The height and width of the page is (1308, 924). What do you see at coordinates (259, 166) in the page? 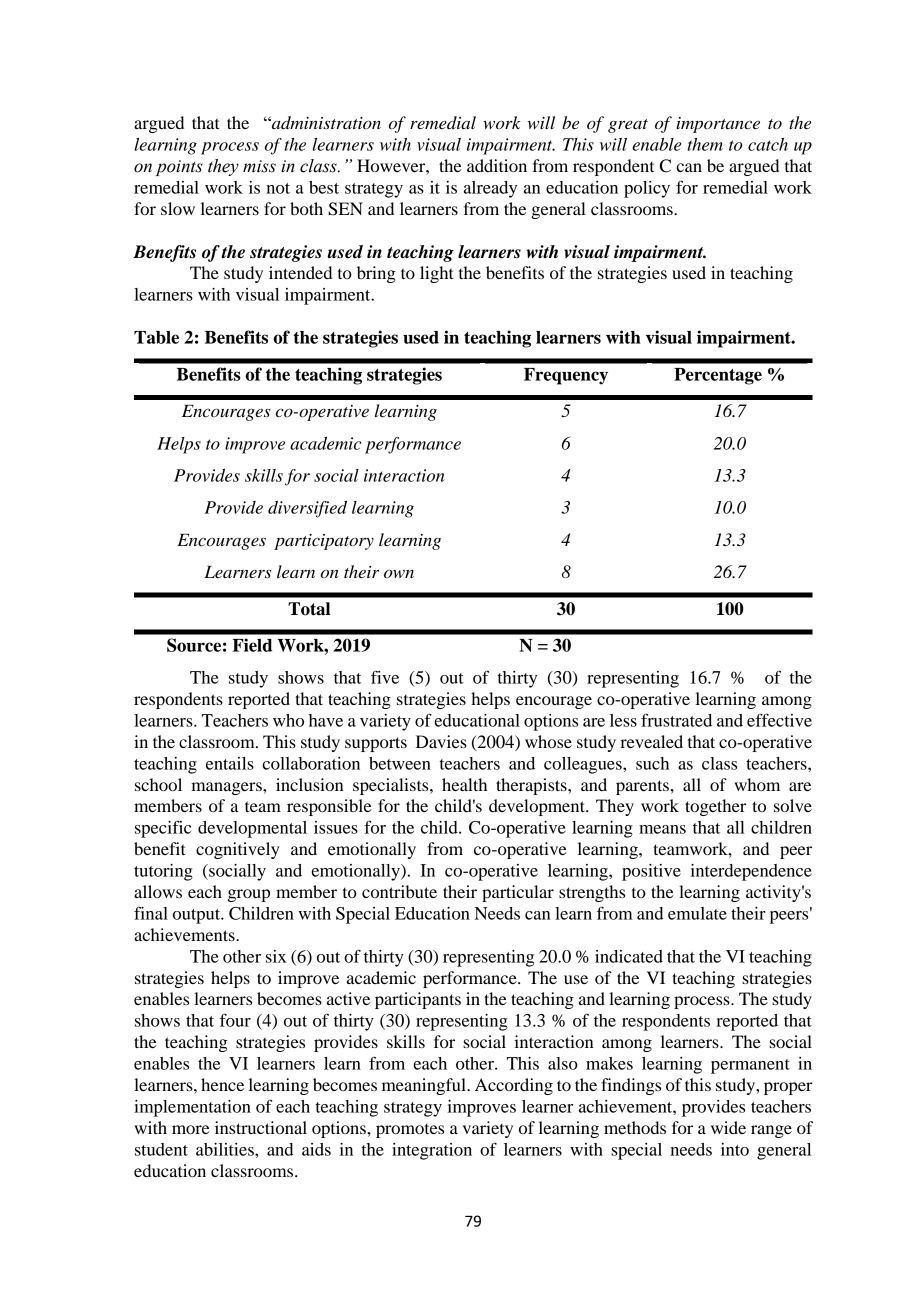
I see `miss` at bounding box center [259, 166].
